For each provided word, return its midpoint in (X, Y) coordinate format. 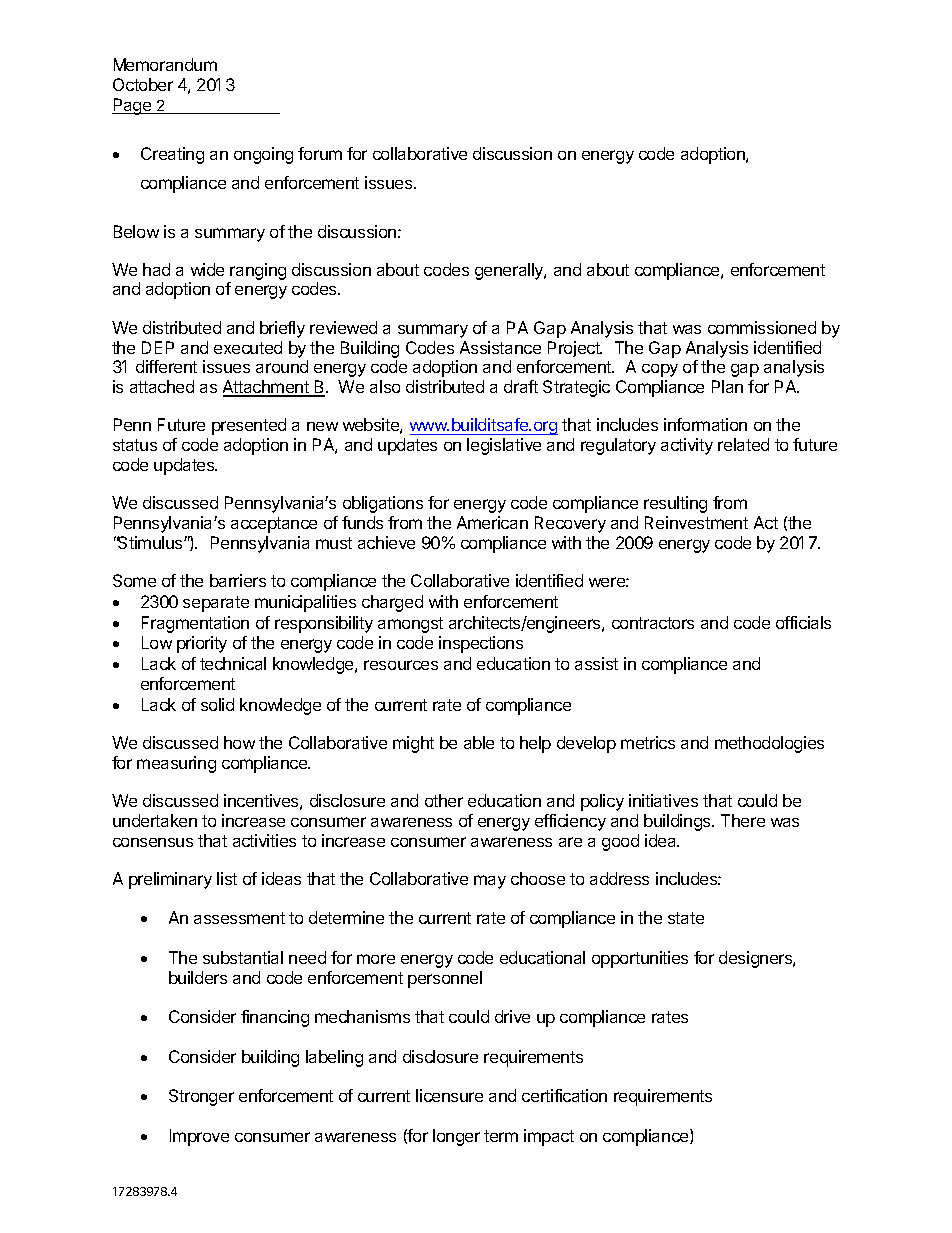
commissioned (762, 327)
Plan (727, 386)
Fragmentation (195, 624)
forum (320, 153)
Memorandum (165, 64)
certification (564, 1095)
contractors (653, 623)
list (227, 878)
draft (521, 386)
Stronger (201, 1097)
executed (248, 347)
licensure (449, 1095)
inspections (481, 644)
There (743, 820)
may (490, 882)
